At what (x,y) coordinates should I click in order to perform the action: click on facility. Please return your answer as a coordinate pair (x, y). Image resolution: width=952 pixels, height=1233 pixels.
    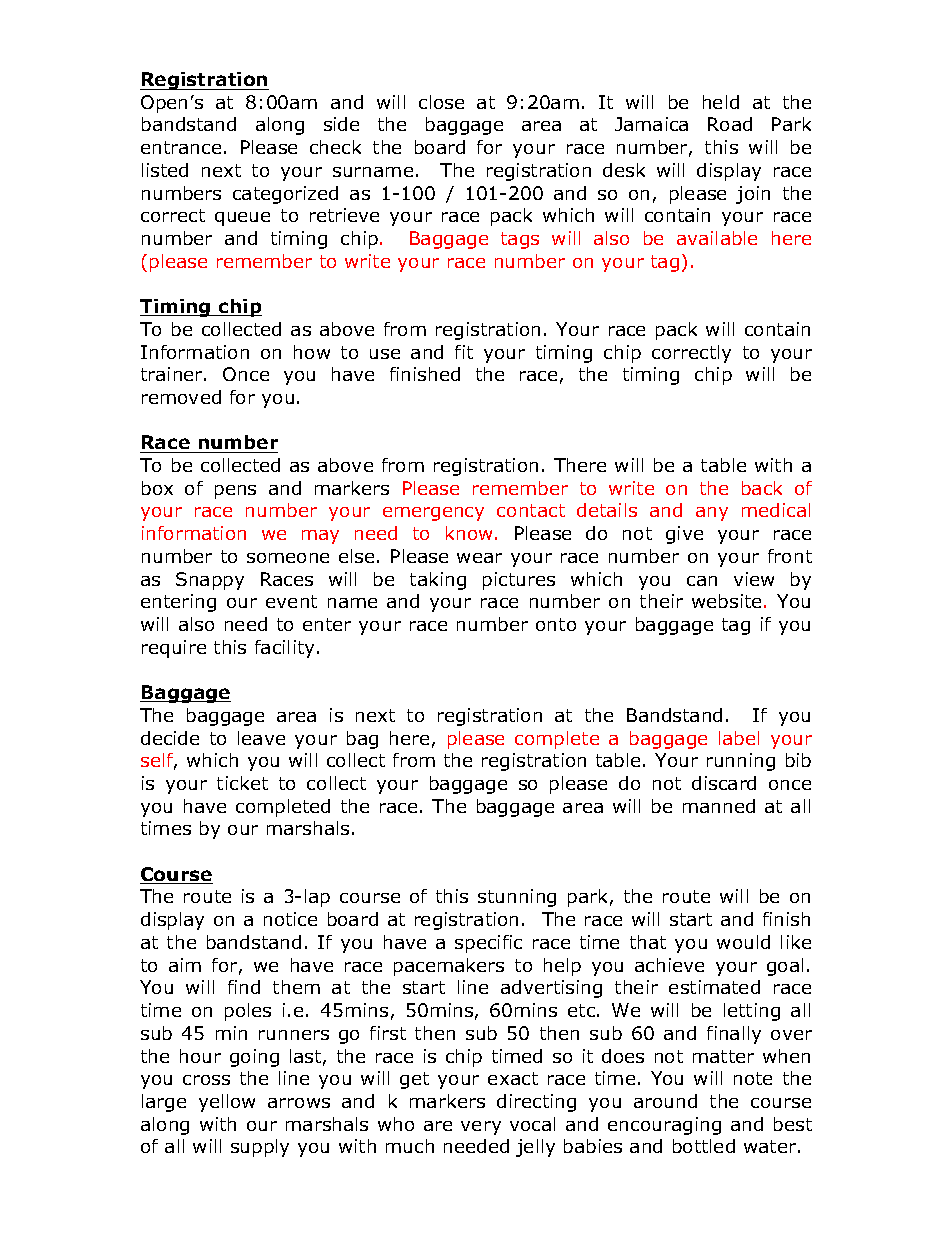
    Looking at the image, I should click on (284, 649).
